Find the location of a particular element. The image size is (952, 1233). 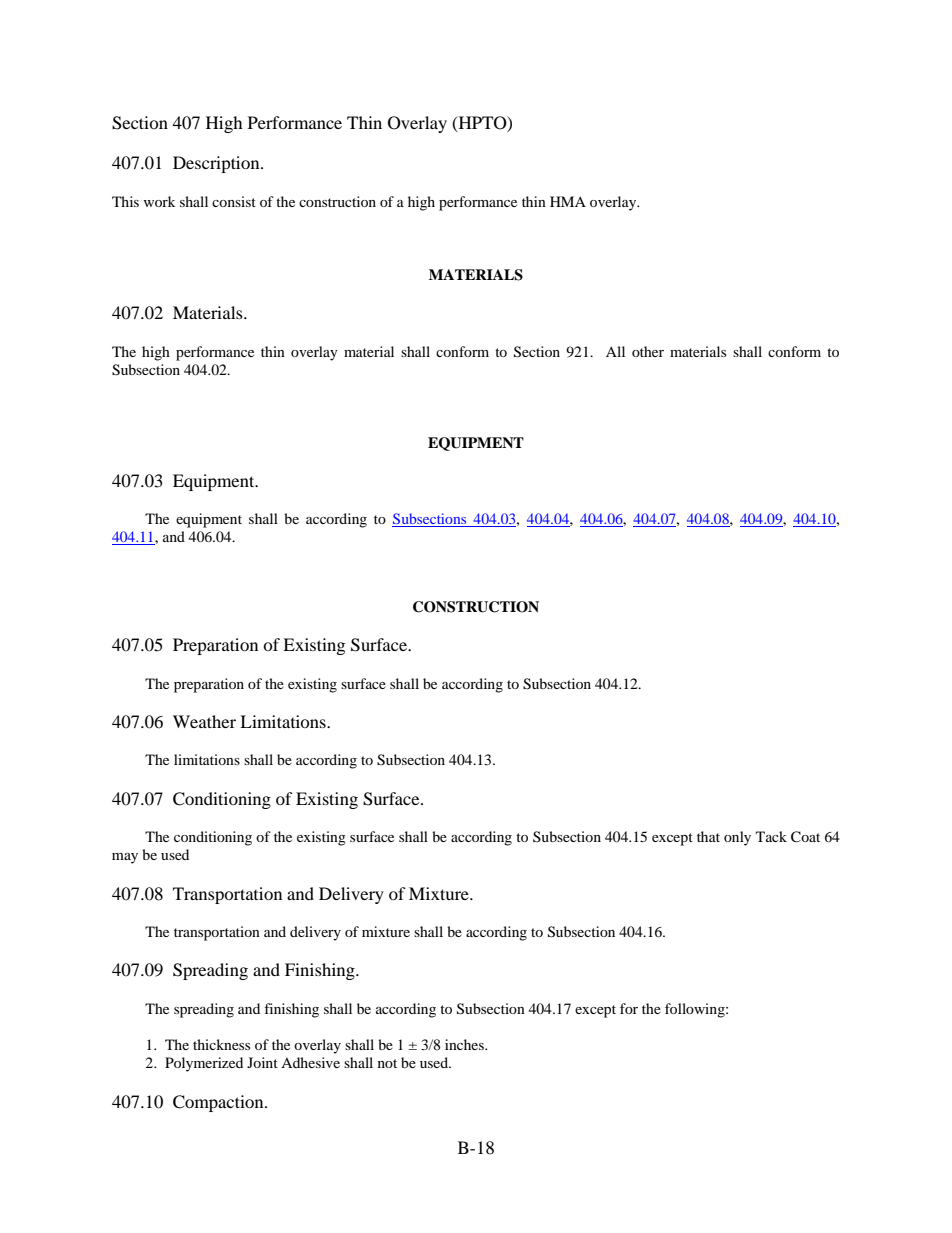

Weather is located at coordinates (204, 721).
